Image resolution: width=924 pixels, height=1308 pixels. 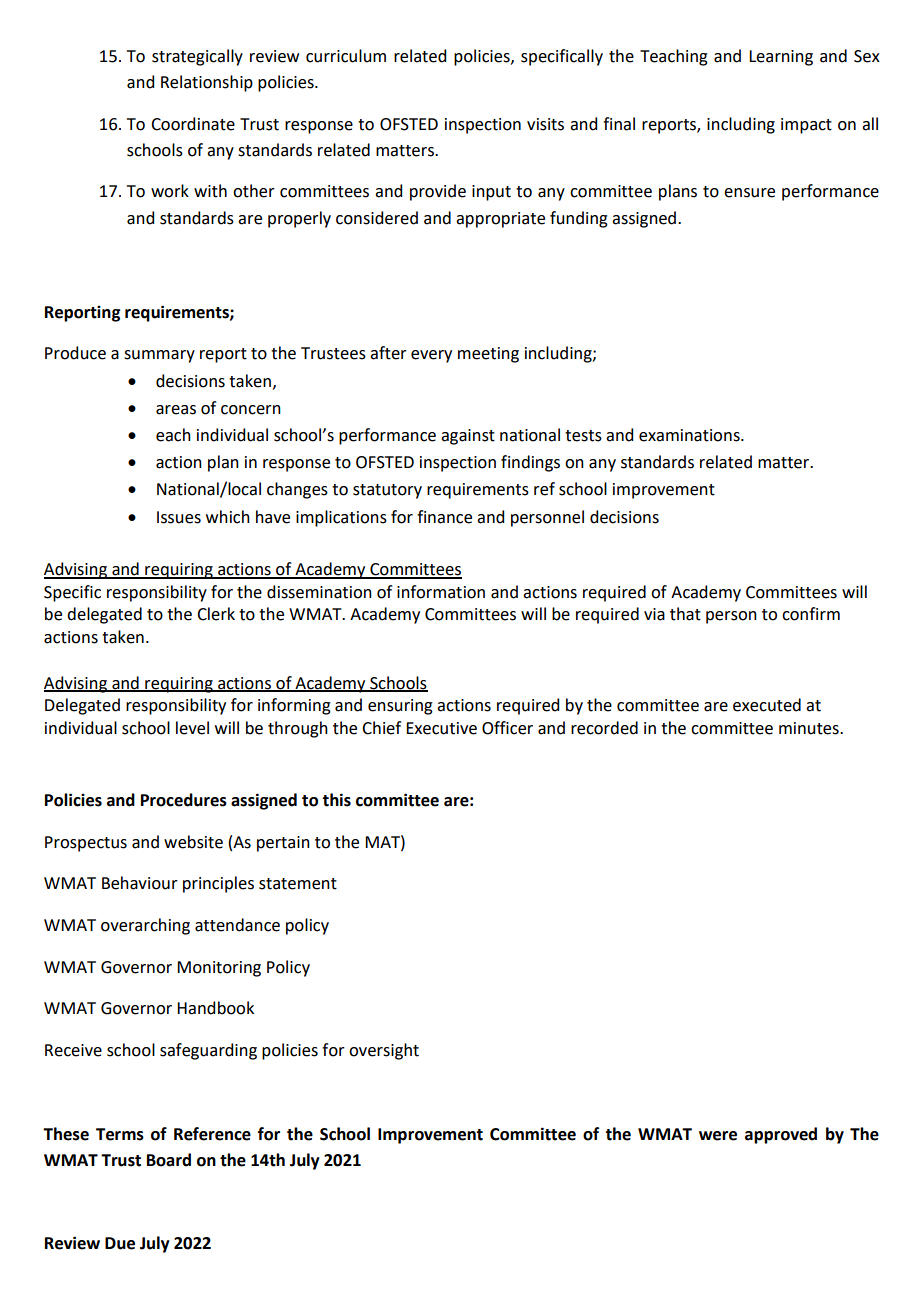 I want to click on Due, so click(x=120, y=1243).
